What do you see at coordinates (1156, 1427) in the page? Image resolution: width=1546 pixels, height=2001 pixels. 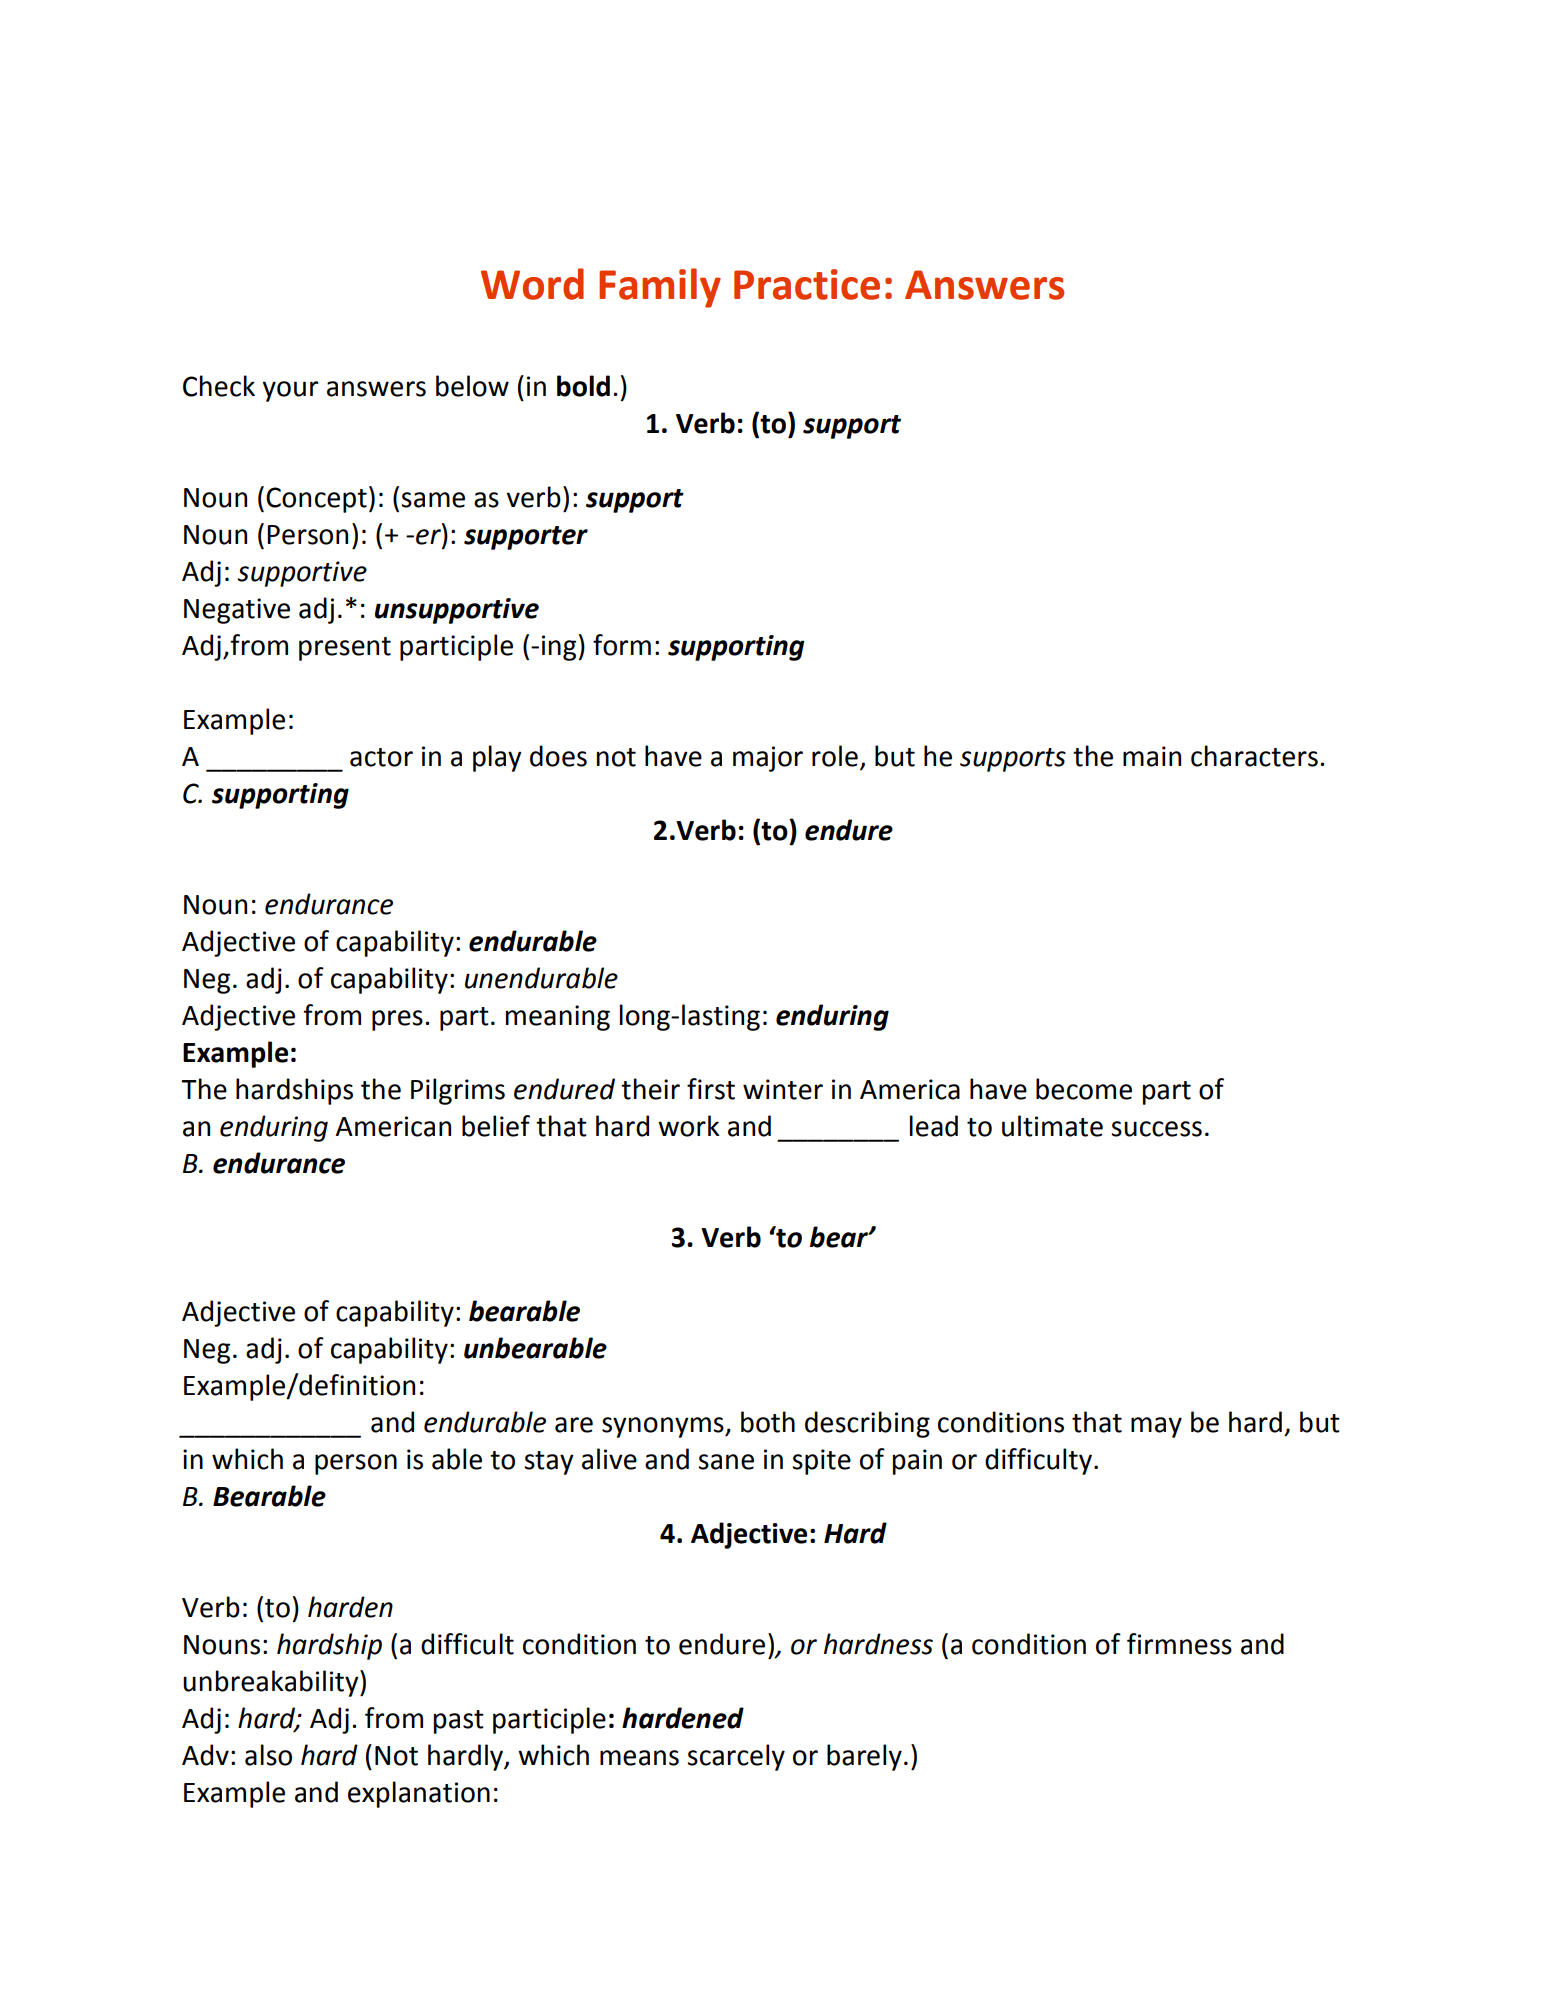 I see `may` at bounding box center [1156, 1427].
